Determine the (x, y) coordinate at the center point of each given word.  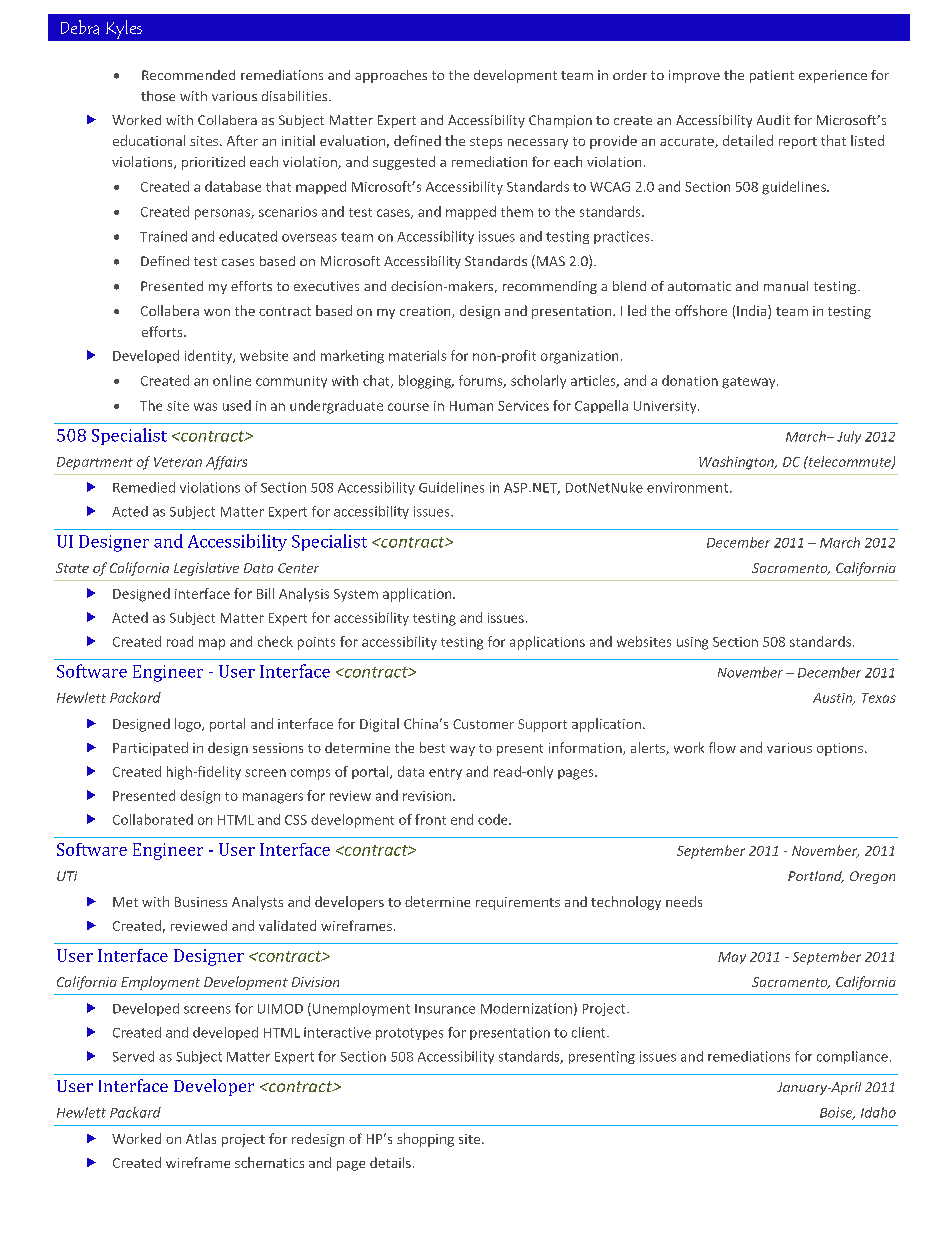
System (356, 595)
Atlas (201, 1138)
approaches (391, 76)
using (692, 643)
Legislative (206, 569)
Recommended (188, 75)
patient (772, 76)
